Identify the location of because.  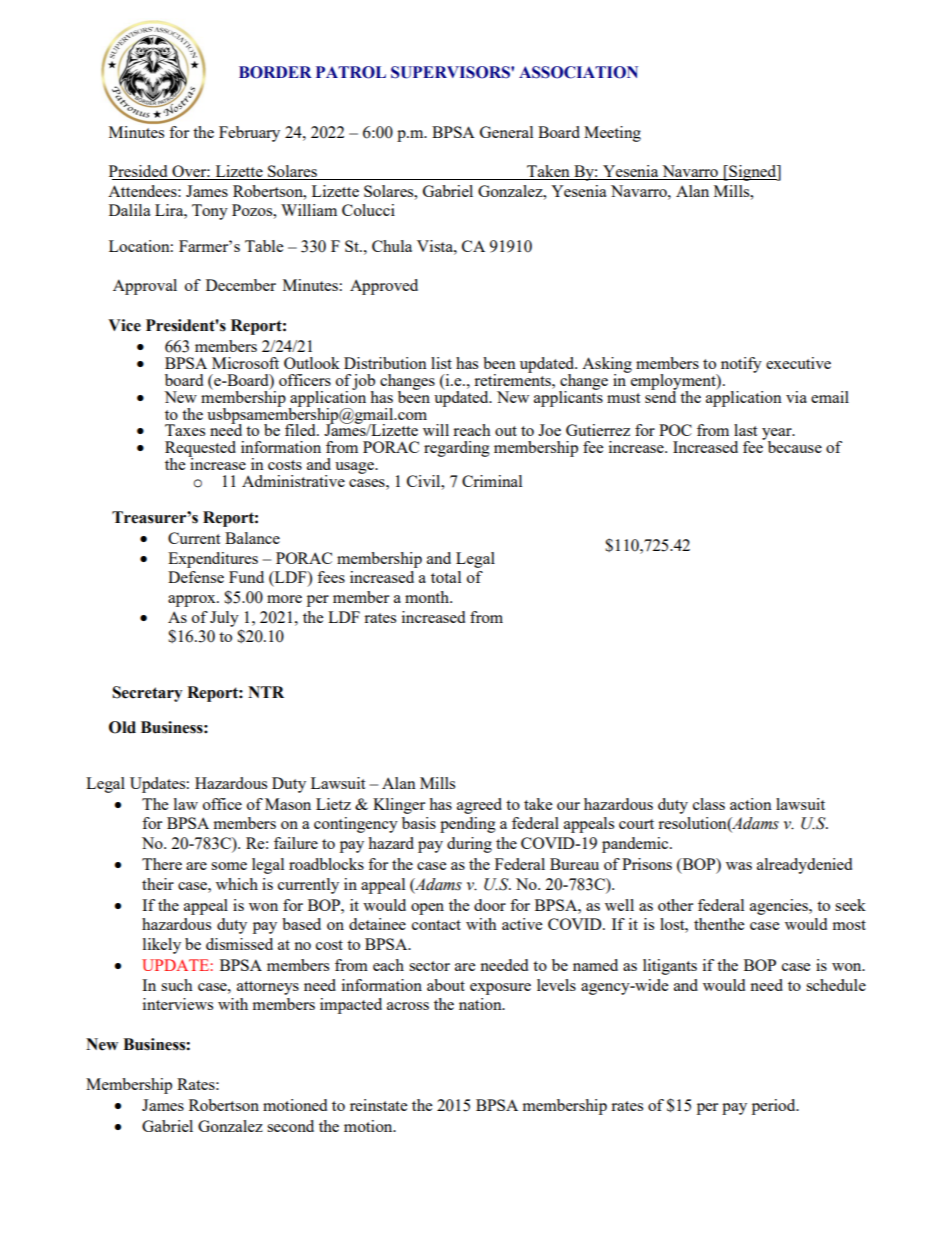
(795, 447).
